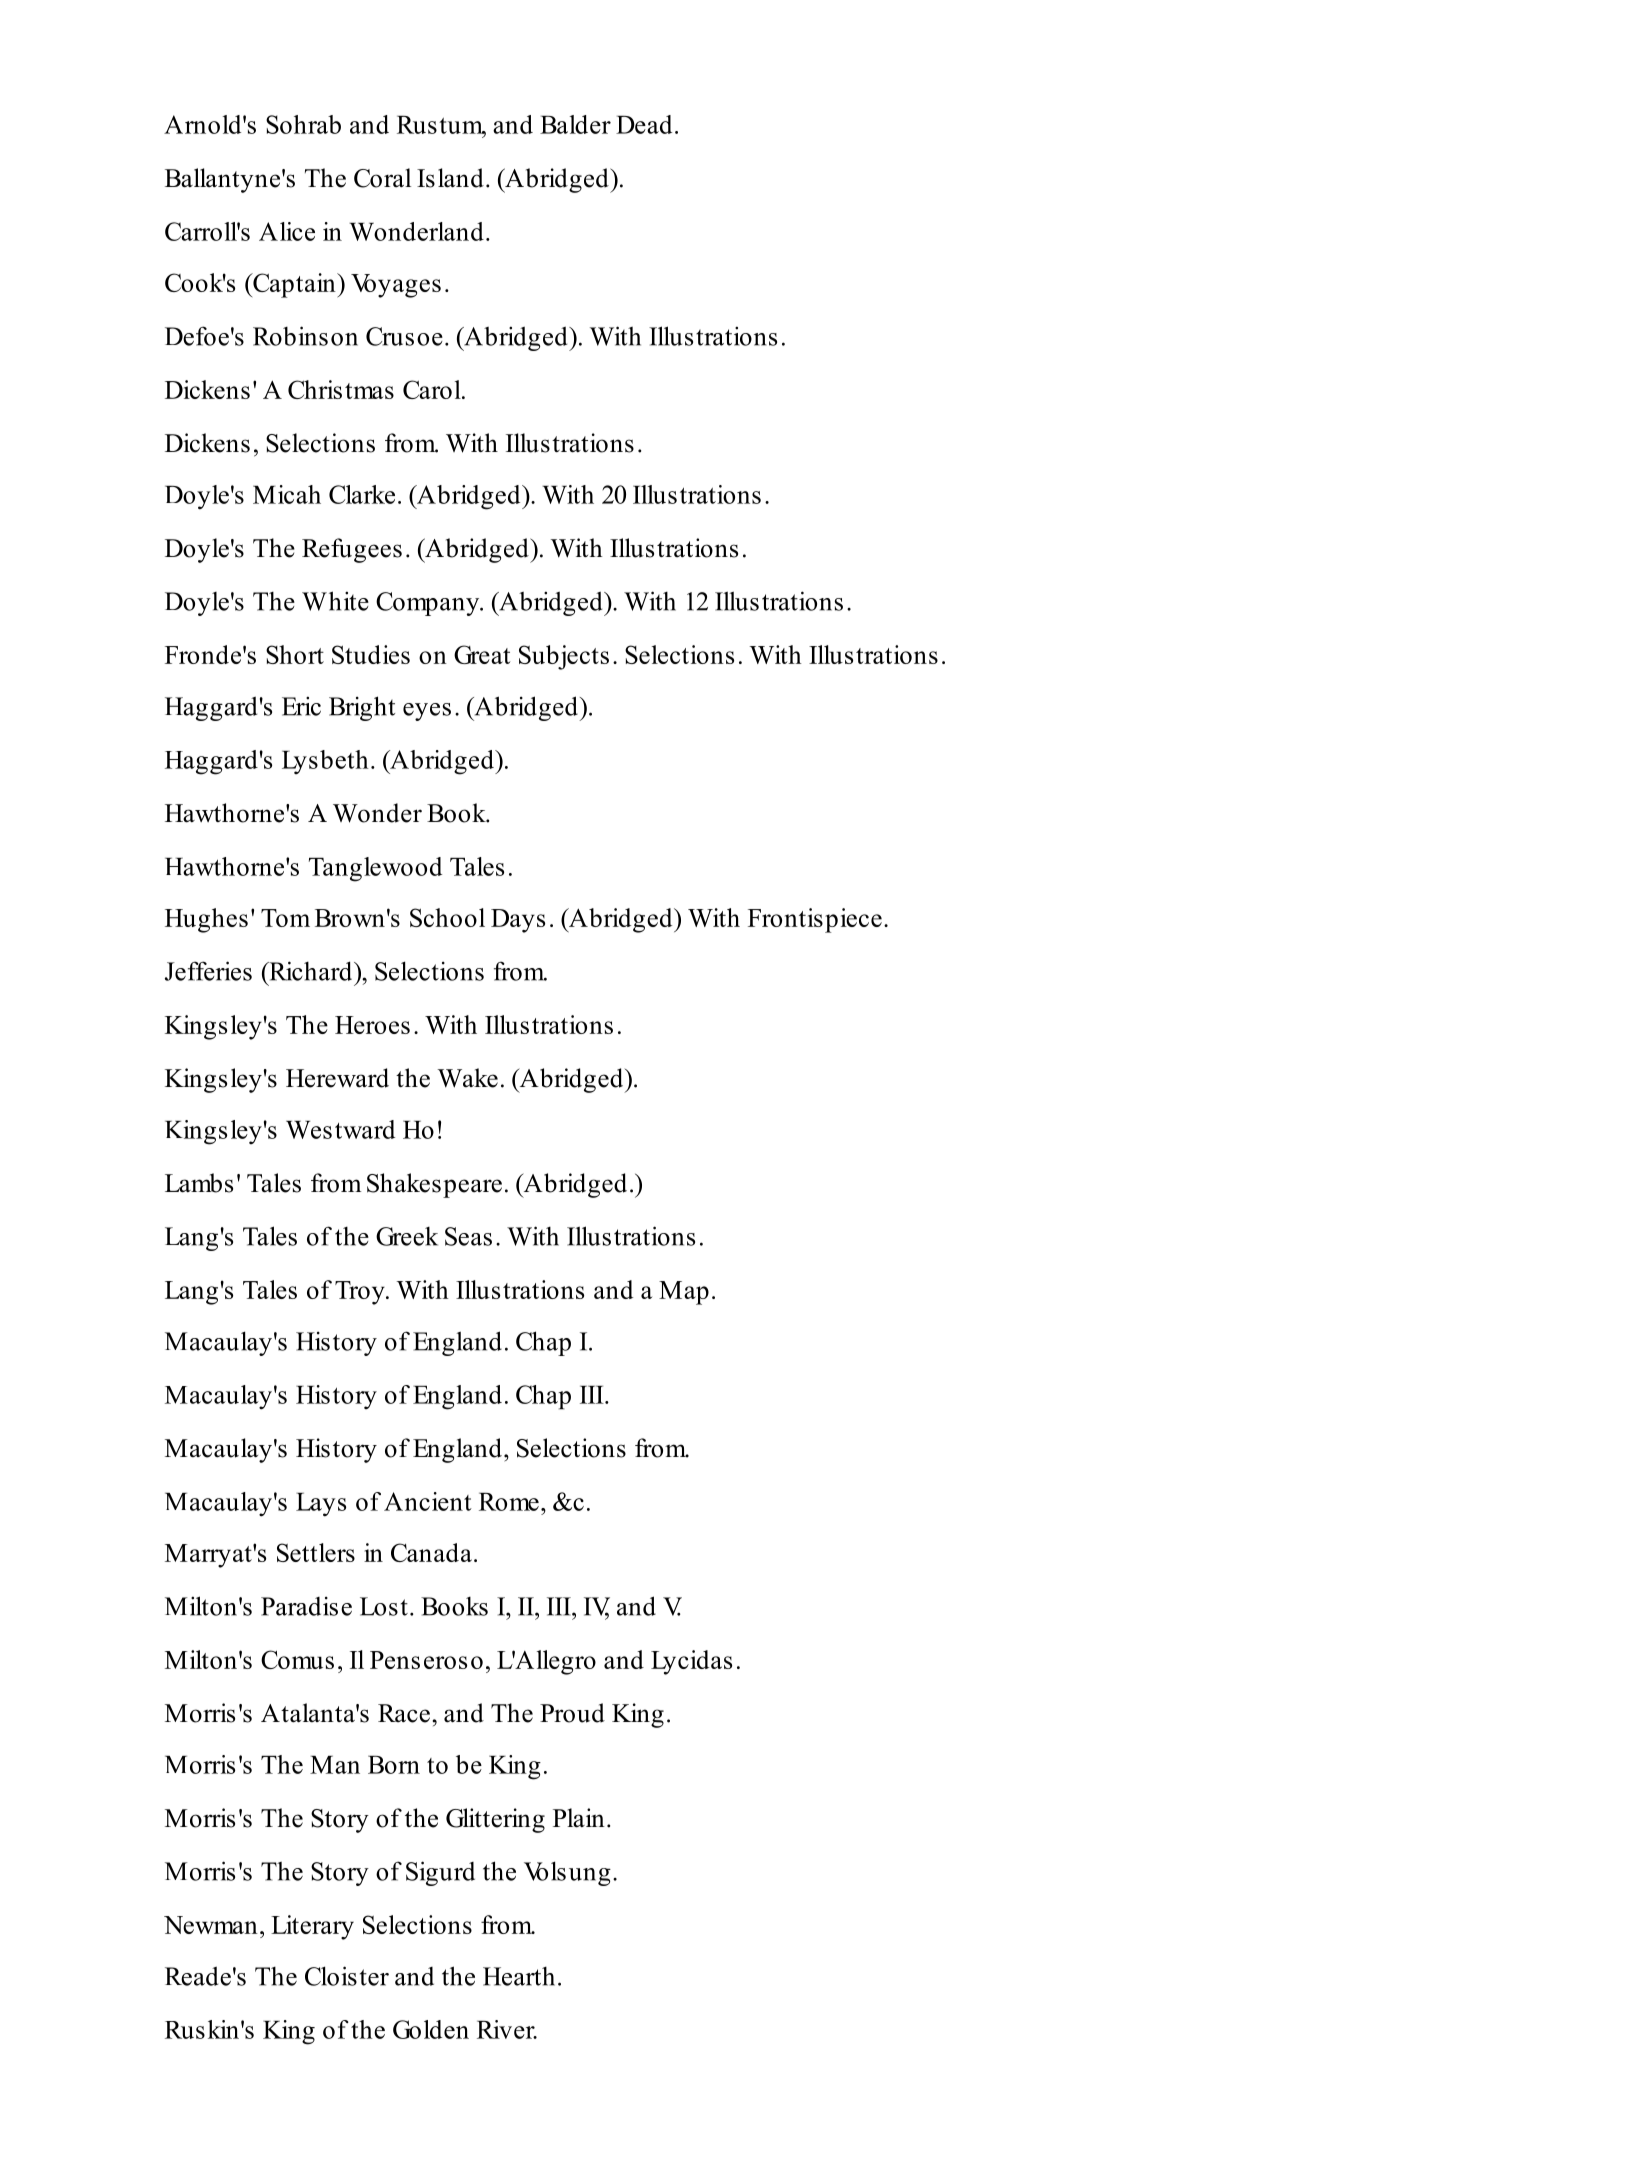 The width and height of the screenshot is (1630, 2166). I want to click on Great, so click(482, 654).
